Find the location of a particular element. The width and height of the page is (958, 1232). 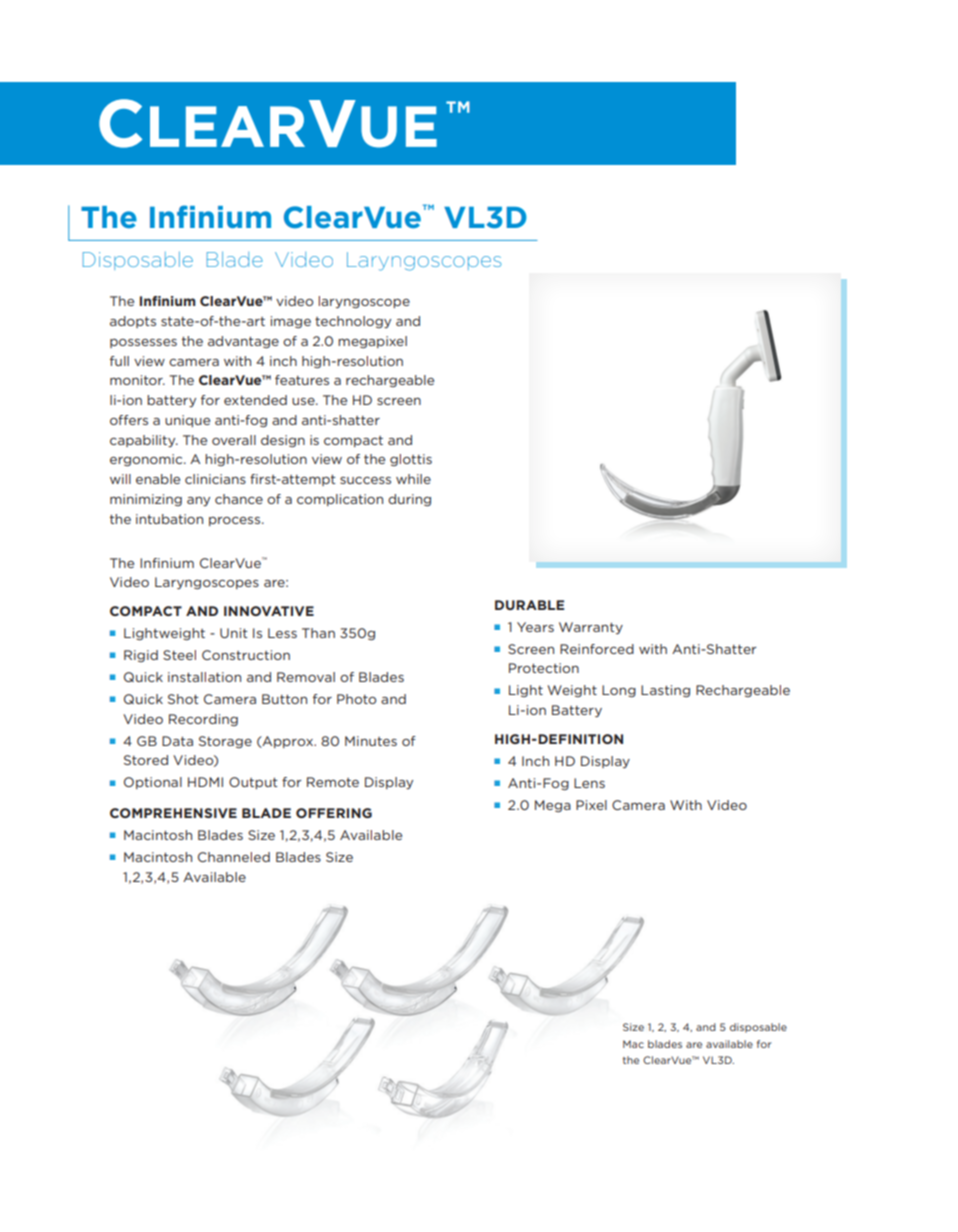

technology is located at coordinates (353, 322).
